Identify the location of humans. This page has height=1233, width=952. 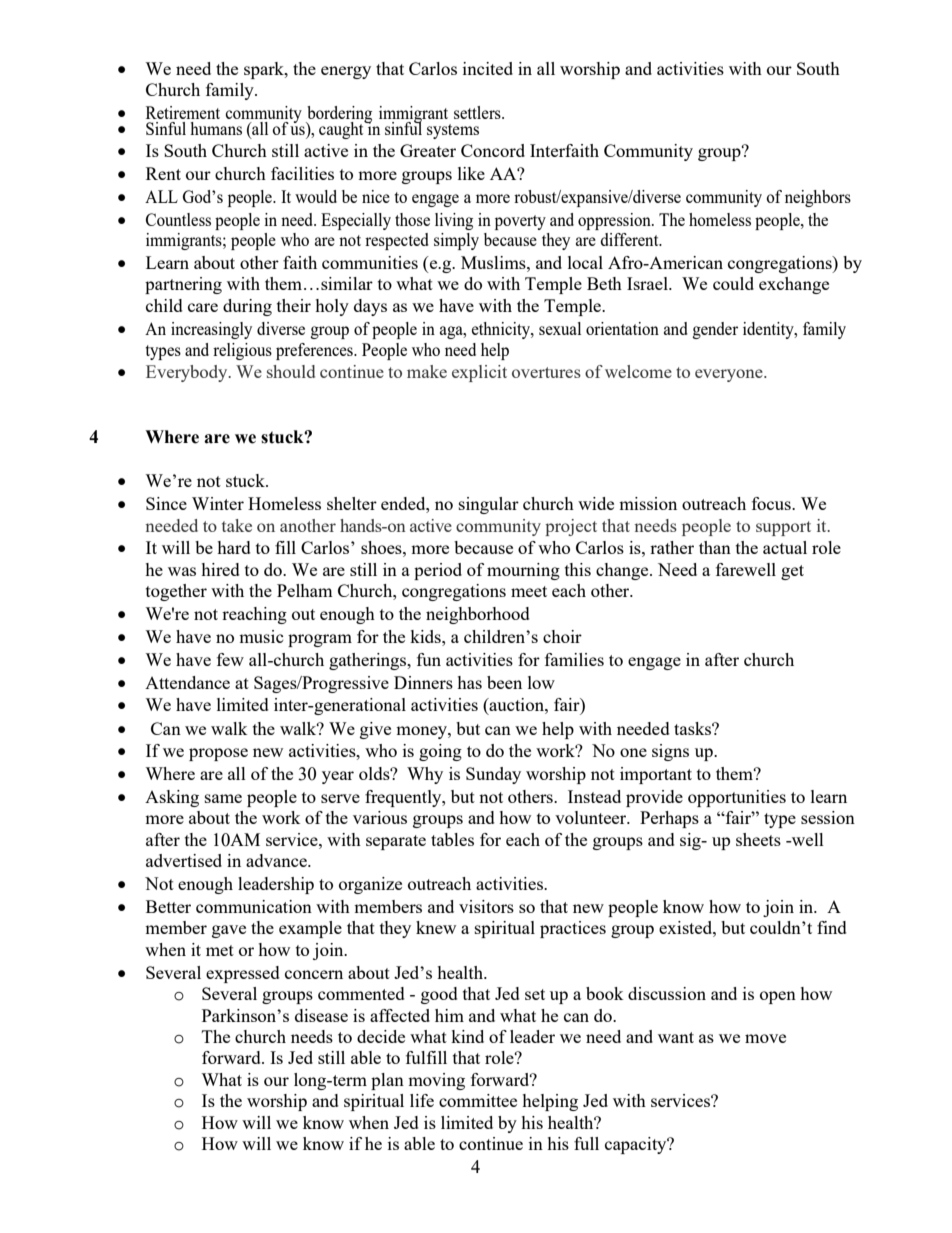
(216, 128).
